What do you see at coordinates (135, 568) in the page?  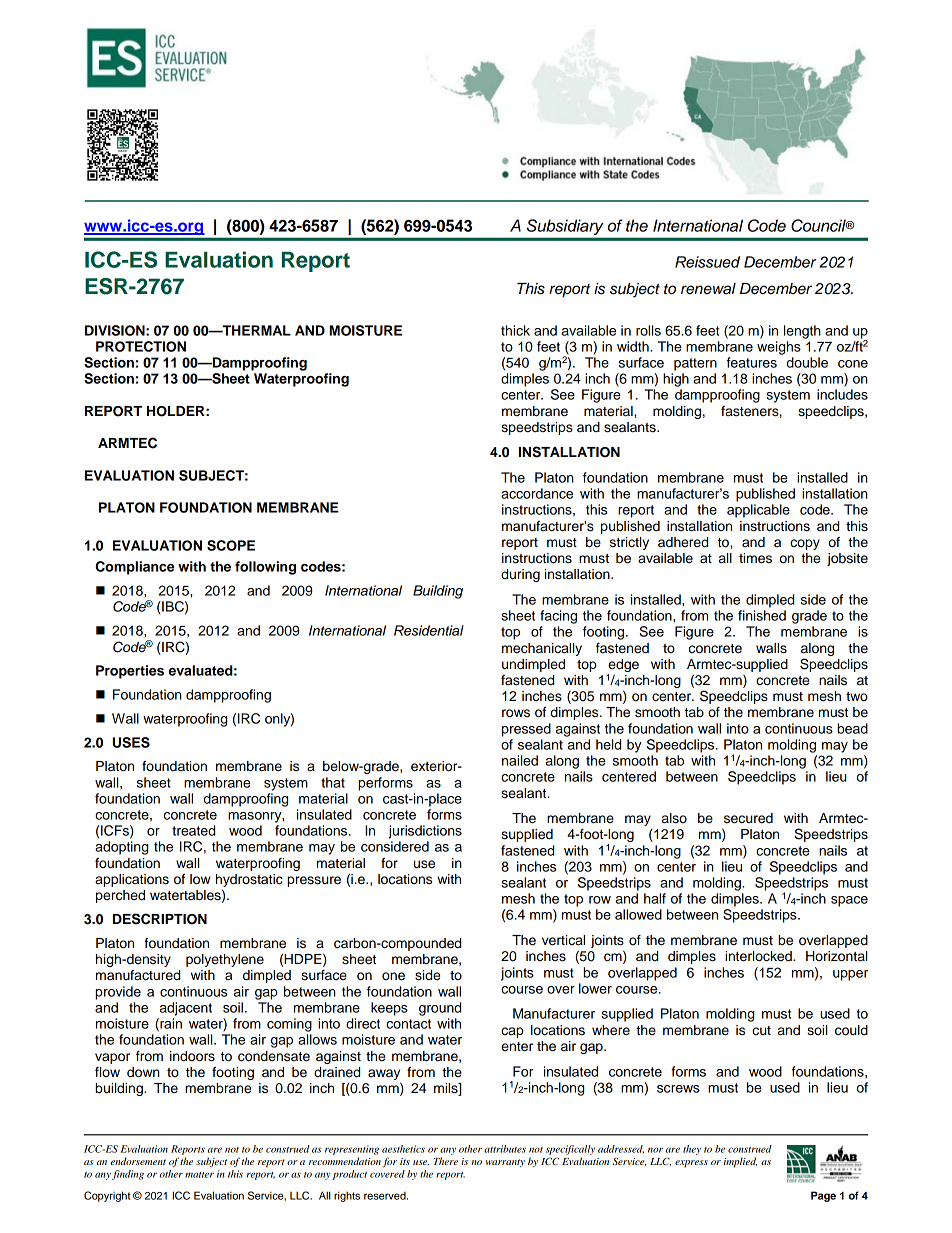 I see `Compliance` at bounding box center [135, 568].
